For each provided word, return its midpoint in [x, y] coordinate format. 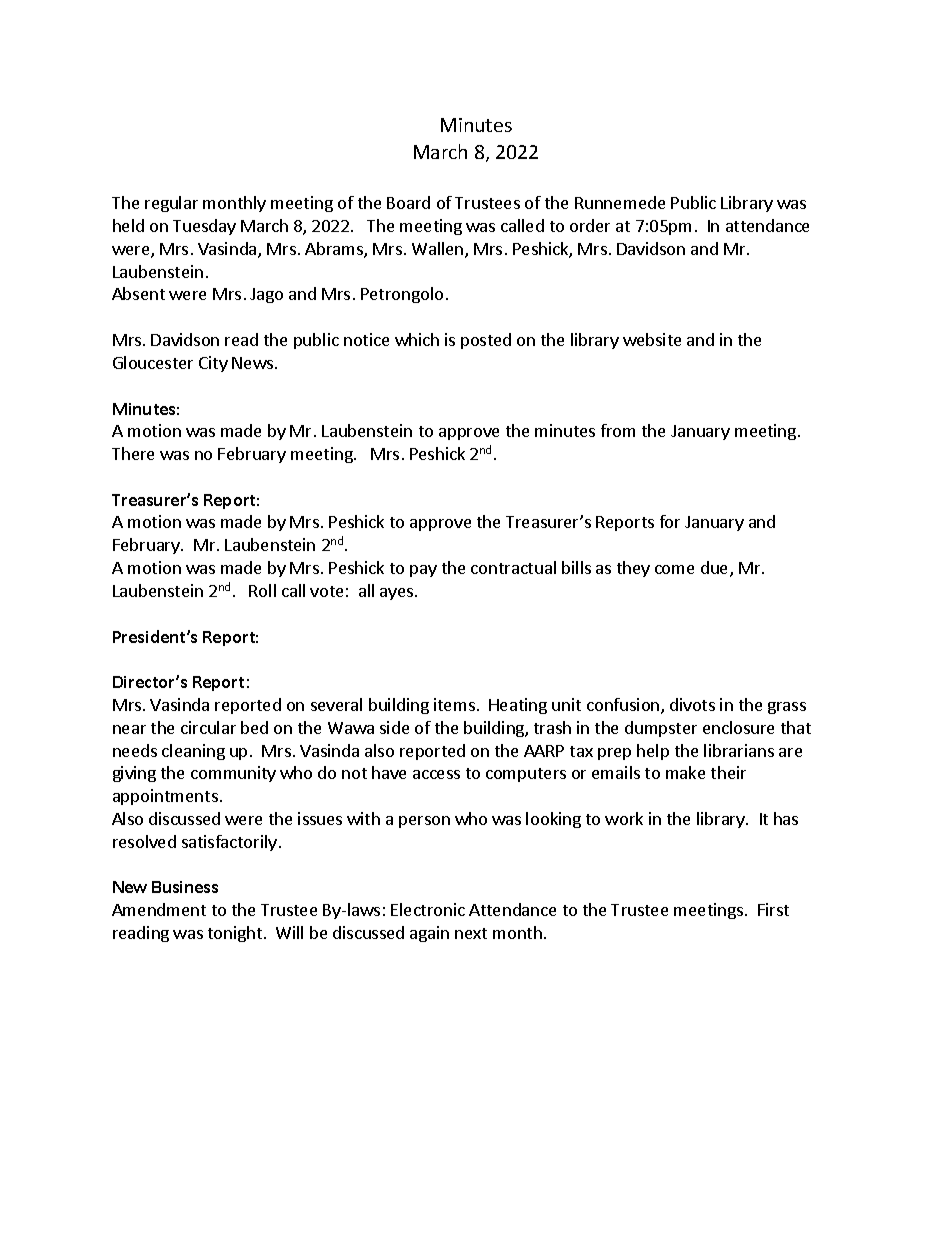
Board [408, 202]
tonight [235, 934]
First [773, 909]
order [590, 225]
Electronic [428, 909]
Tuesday [204, 227]
